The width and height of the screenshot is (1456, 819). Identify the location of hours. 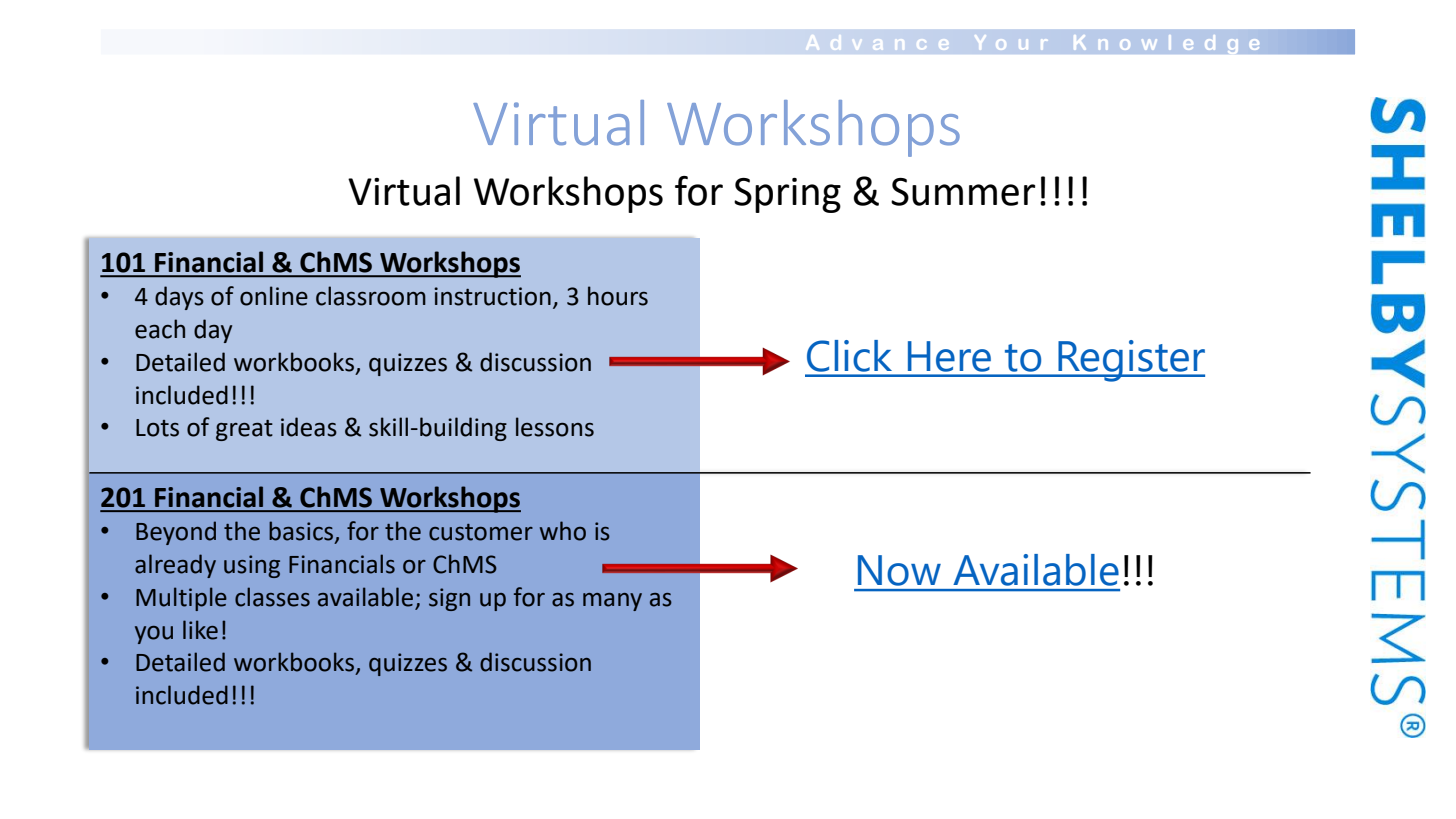
(618, 296).
